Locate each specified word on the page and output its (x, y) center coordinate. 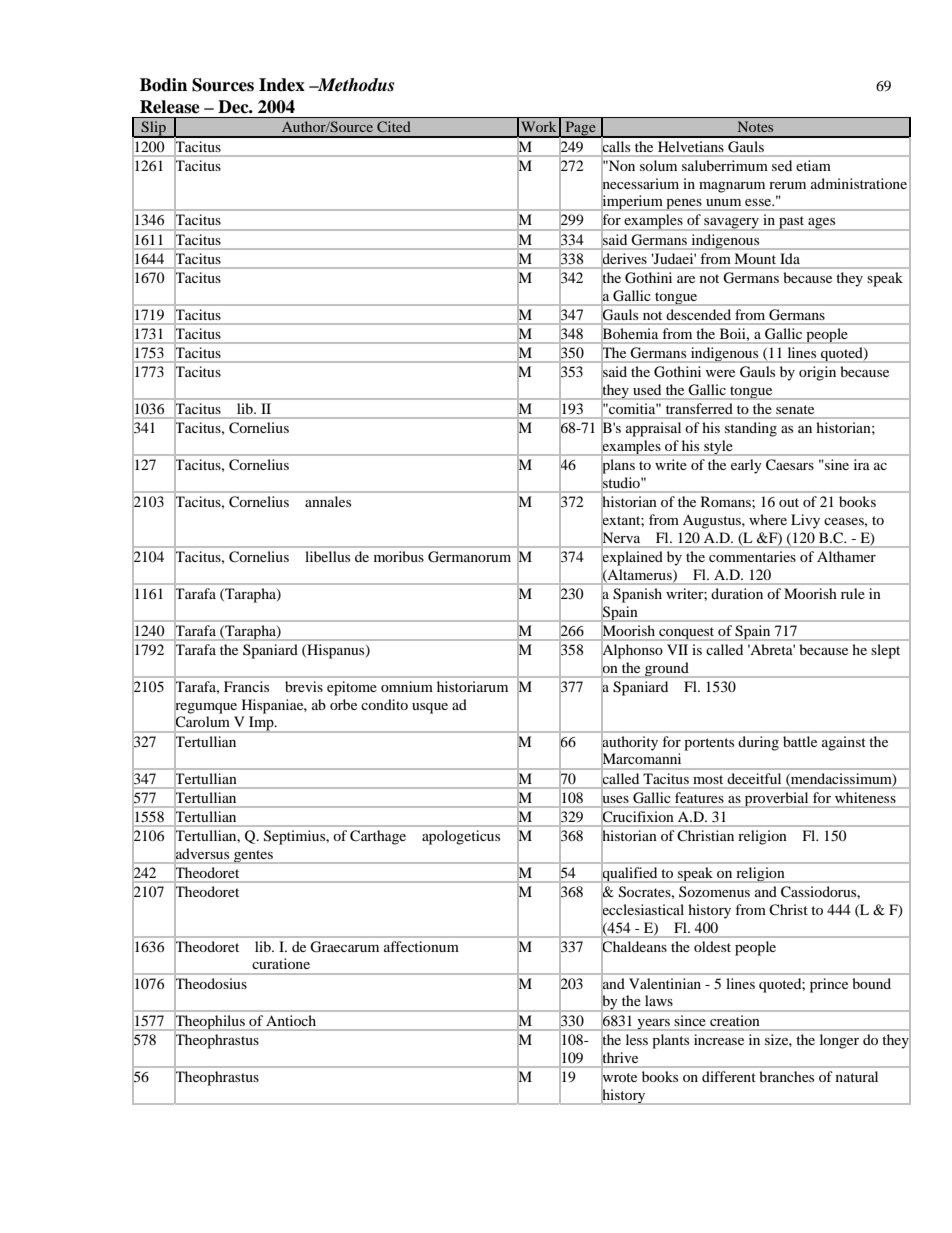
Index (282, 85)
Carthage (378, 837)
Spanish (637, 595)
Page (580, 129)
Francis (246, 686)
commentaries (752, 556)
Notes (755, 126)
